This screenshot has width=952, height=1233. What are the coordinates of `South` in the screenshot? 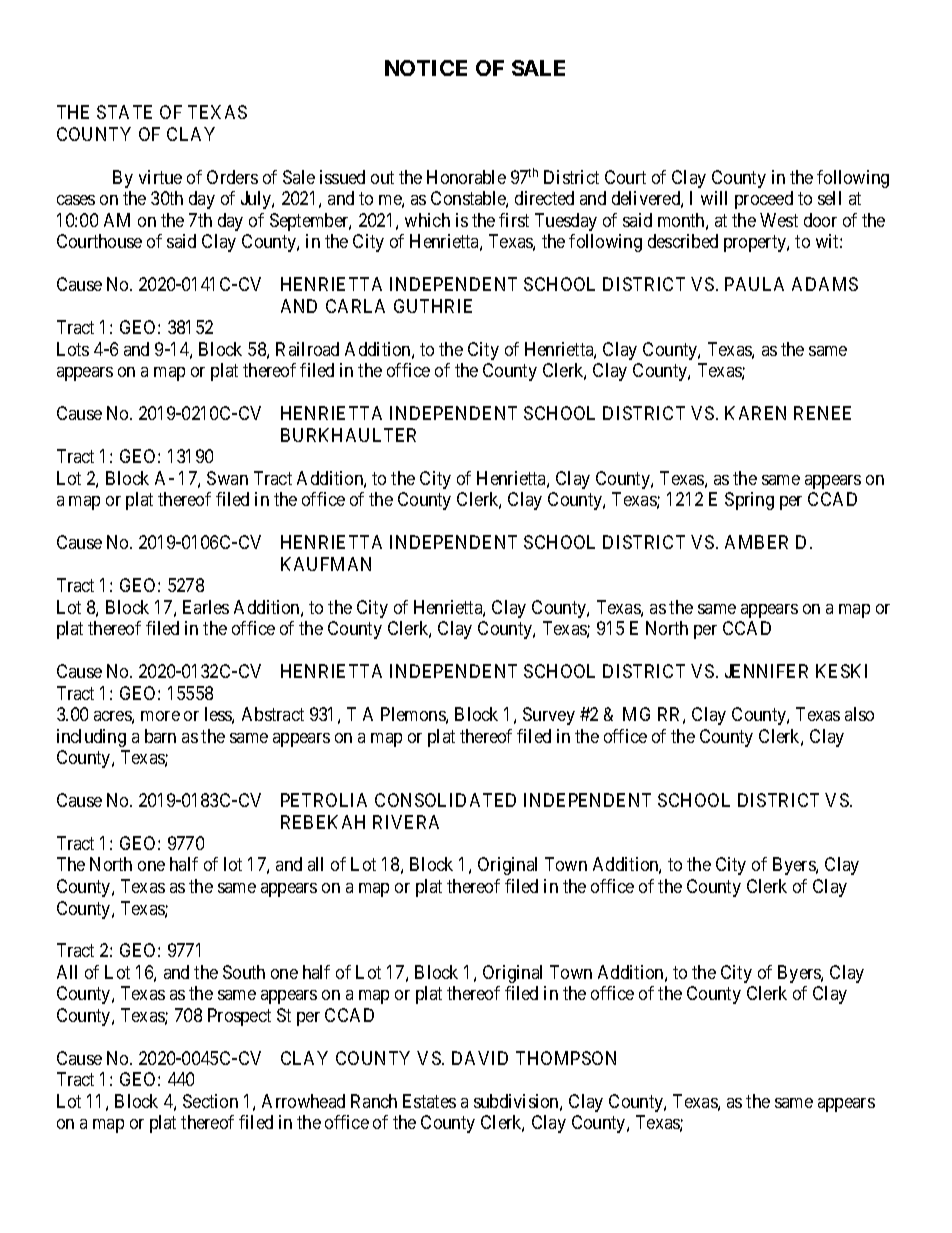 It's located at (244, 972).
